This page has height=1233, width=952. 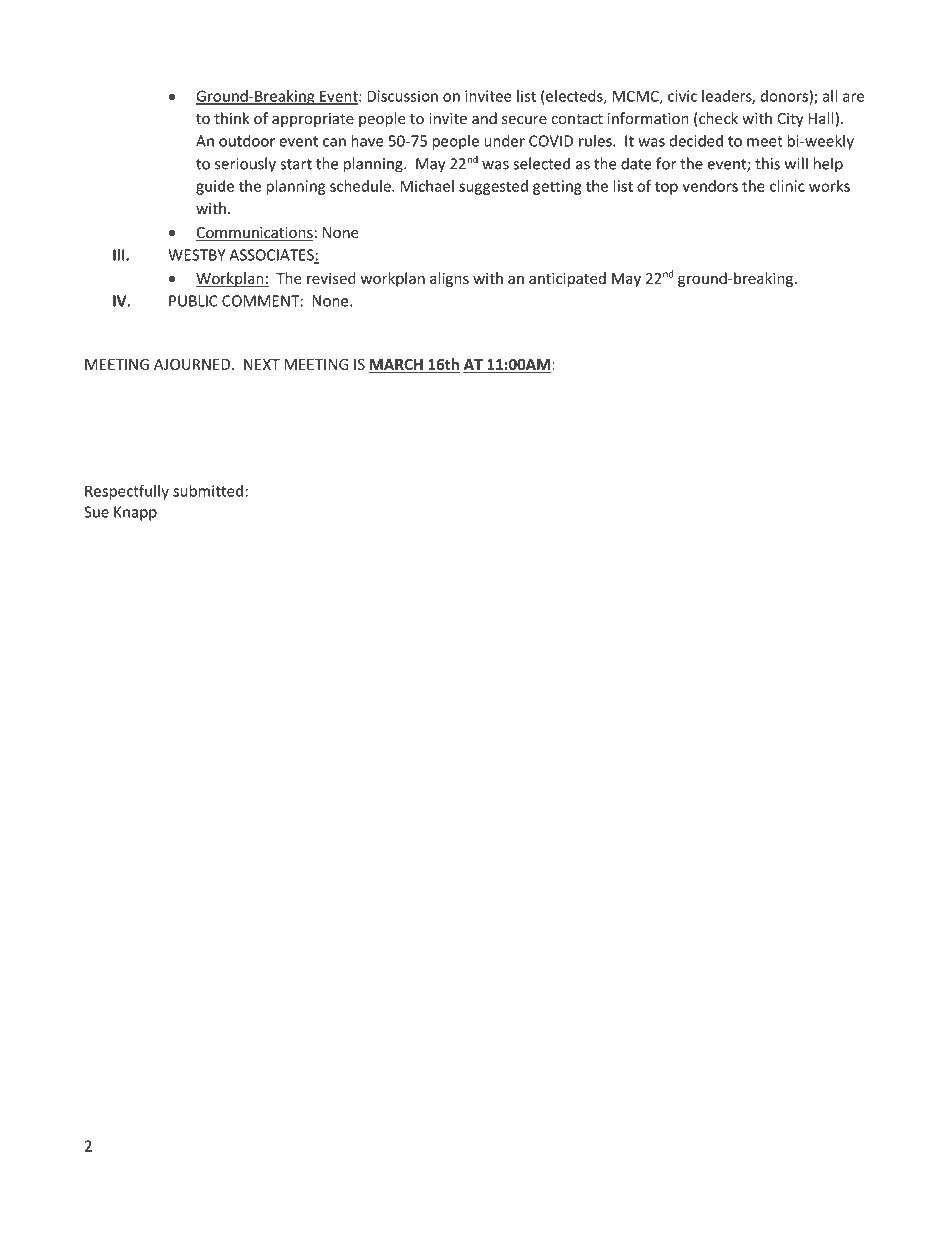 What do you see at coordinates (135, 513) in the page?
I see `Knapp` at bounding box center [135, 513].
